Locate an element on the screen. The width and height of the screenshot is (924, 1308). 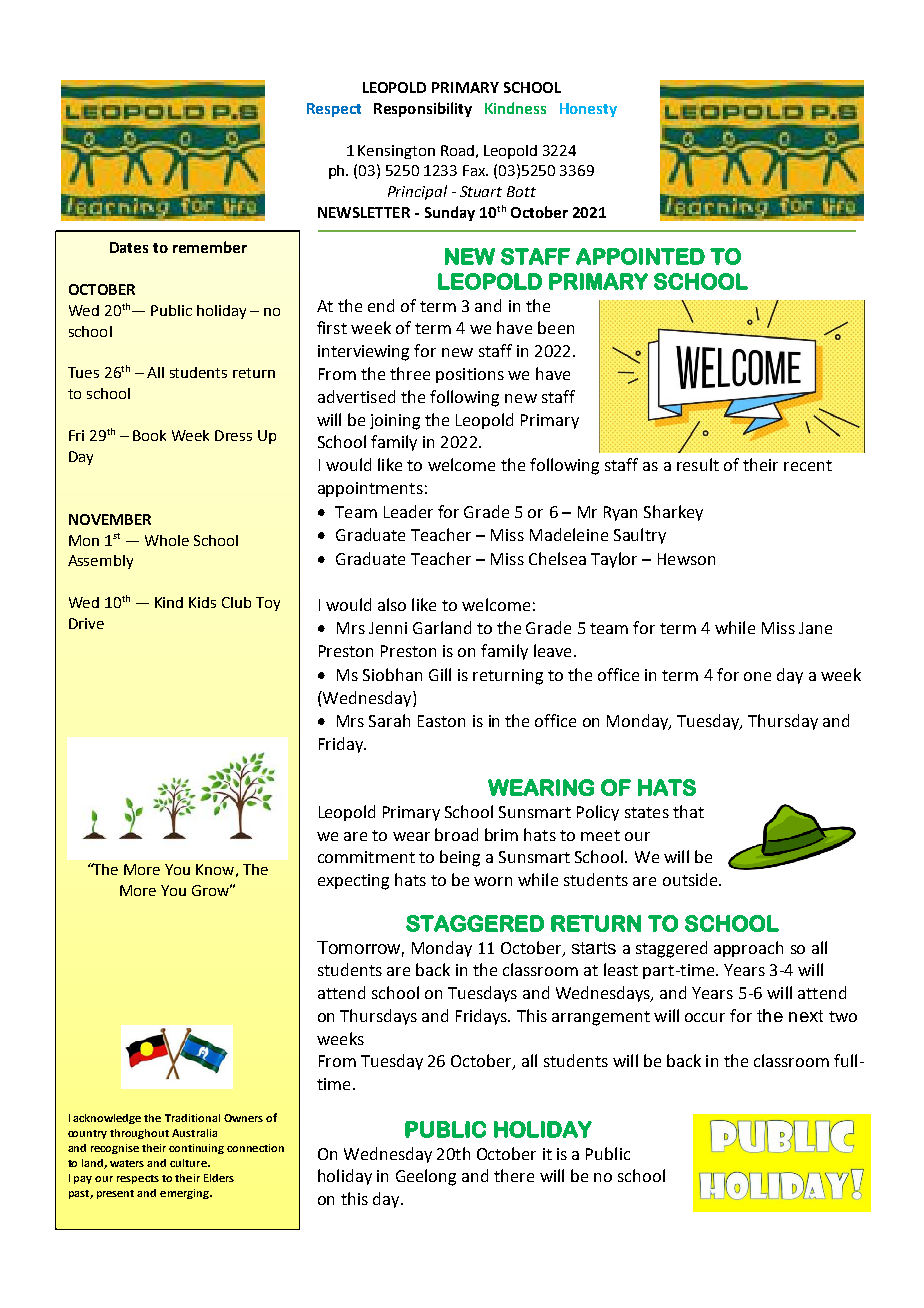
Fax is located at coordinates (475, 170).
